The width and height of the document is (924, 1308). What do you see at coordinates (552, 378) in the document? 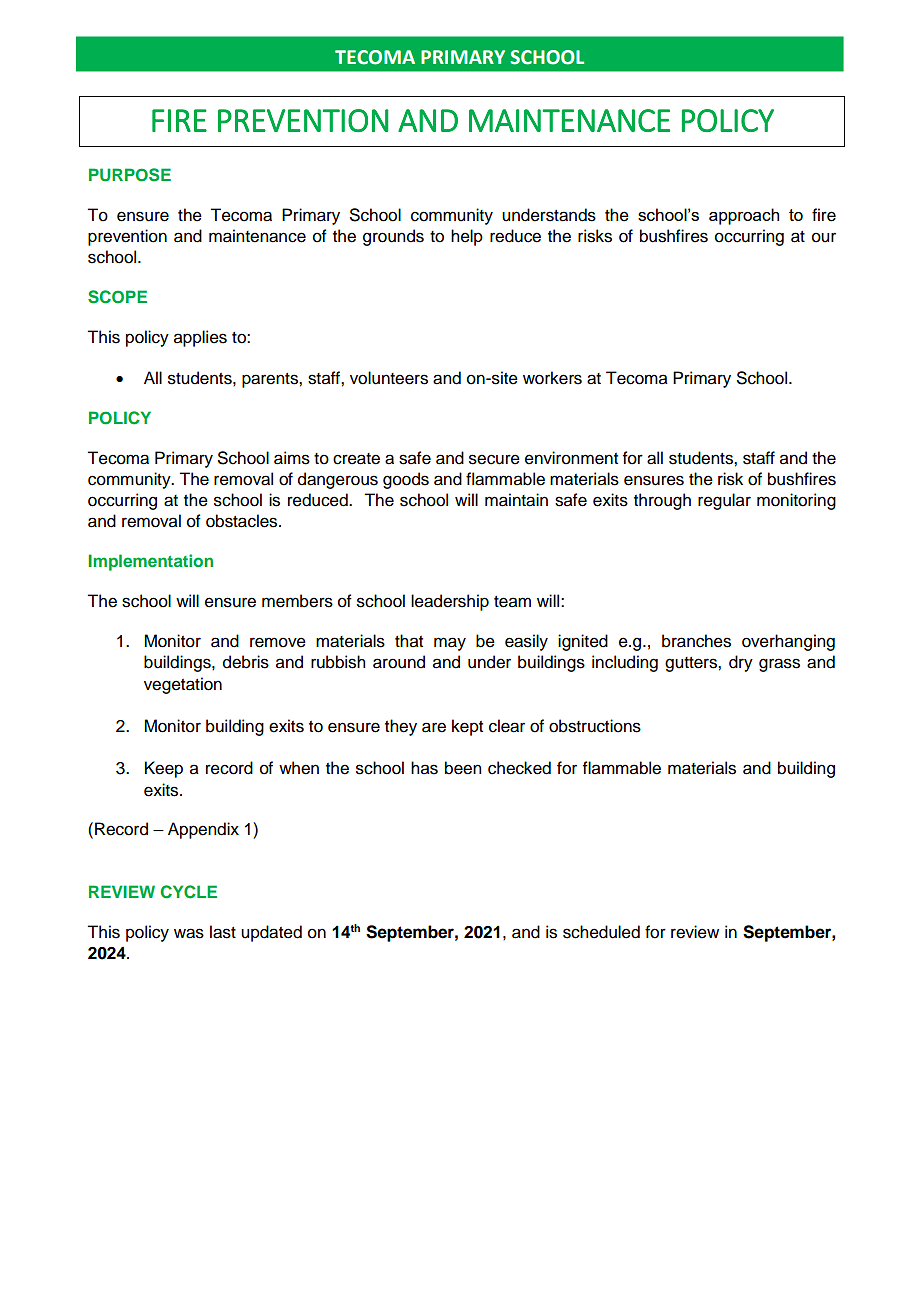
I see `workers` at bounding box center [552, 378].
